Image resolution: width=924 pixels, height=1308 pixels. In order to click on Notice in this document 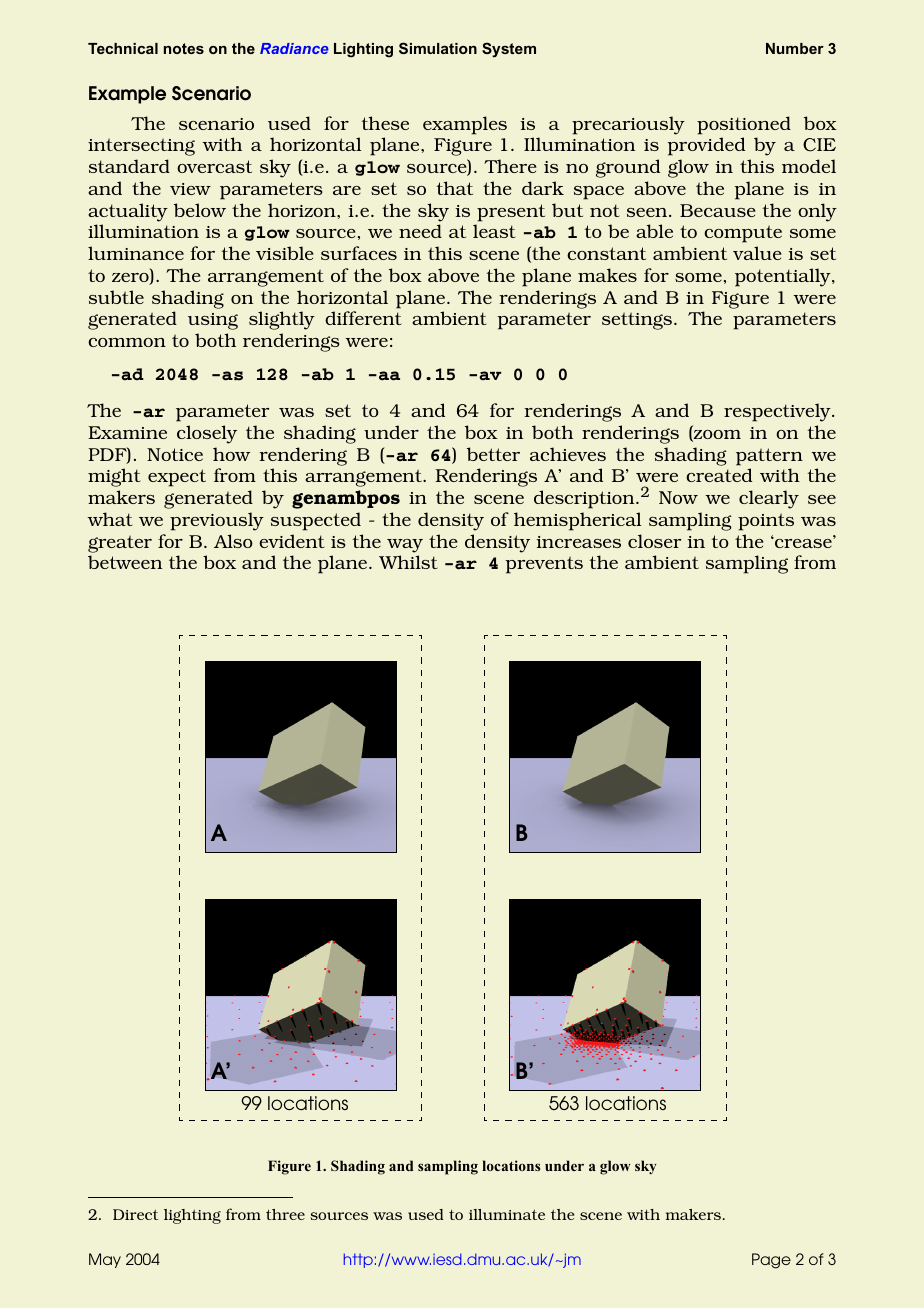, I will do `click(175, 454)`.
